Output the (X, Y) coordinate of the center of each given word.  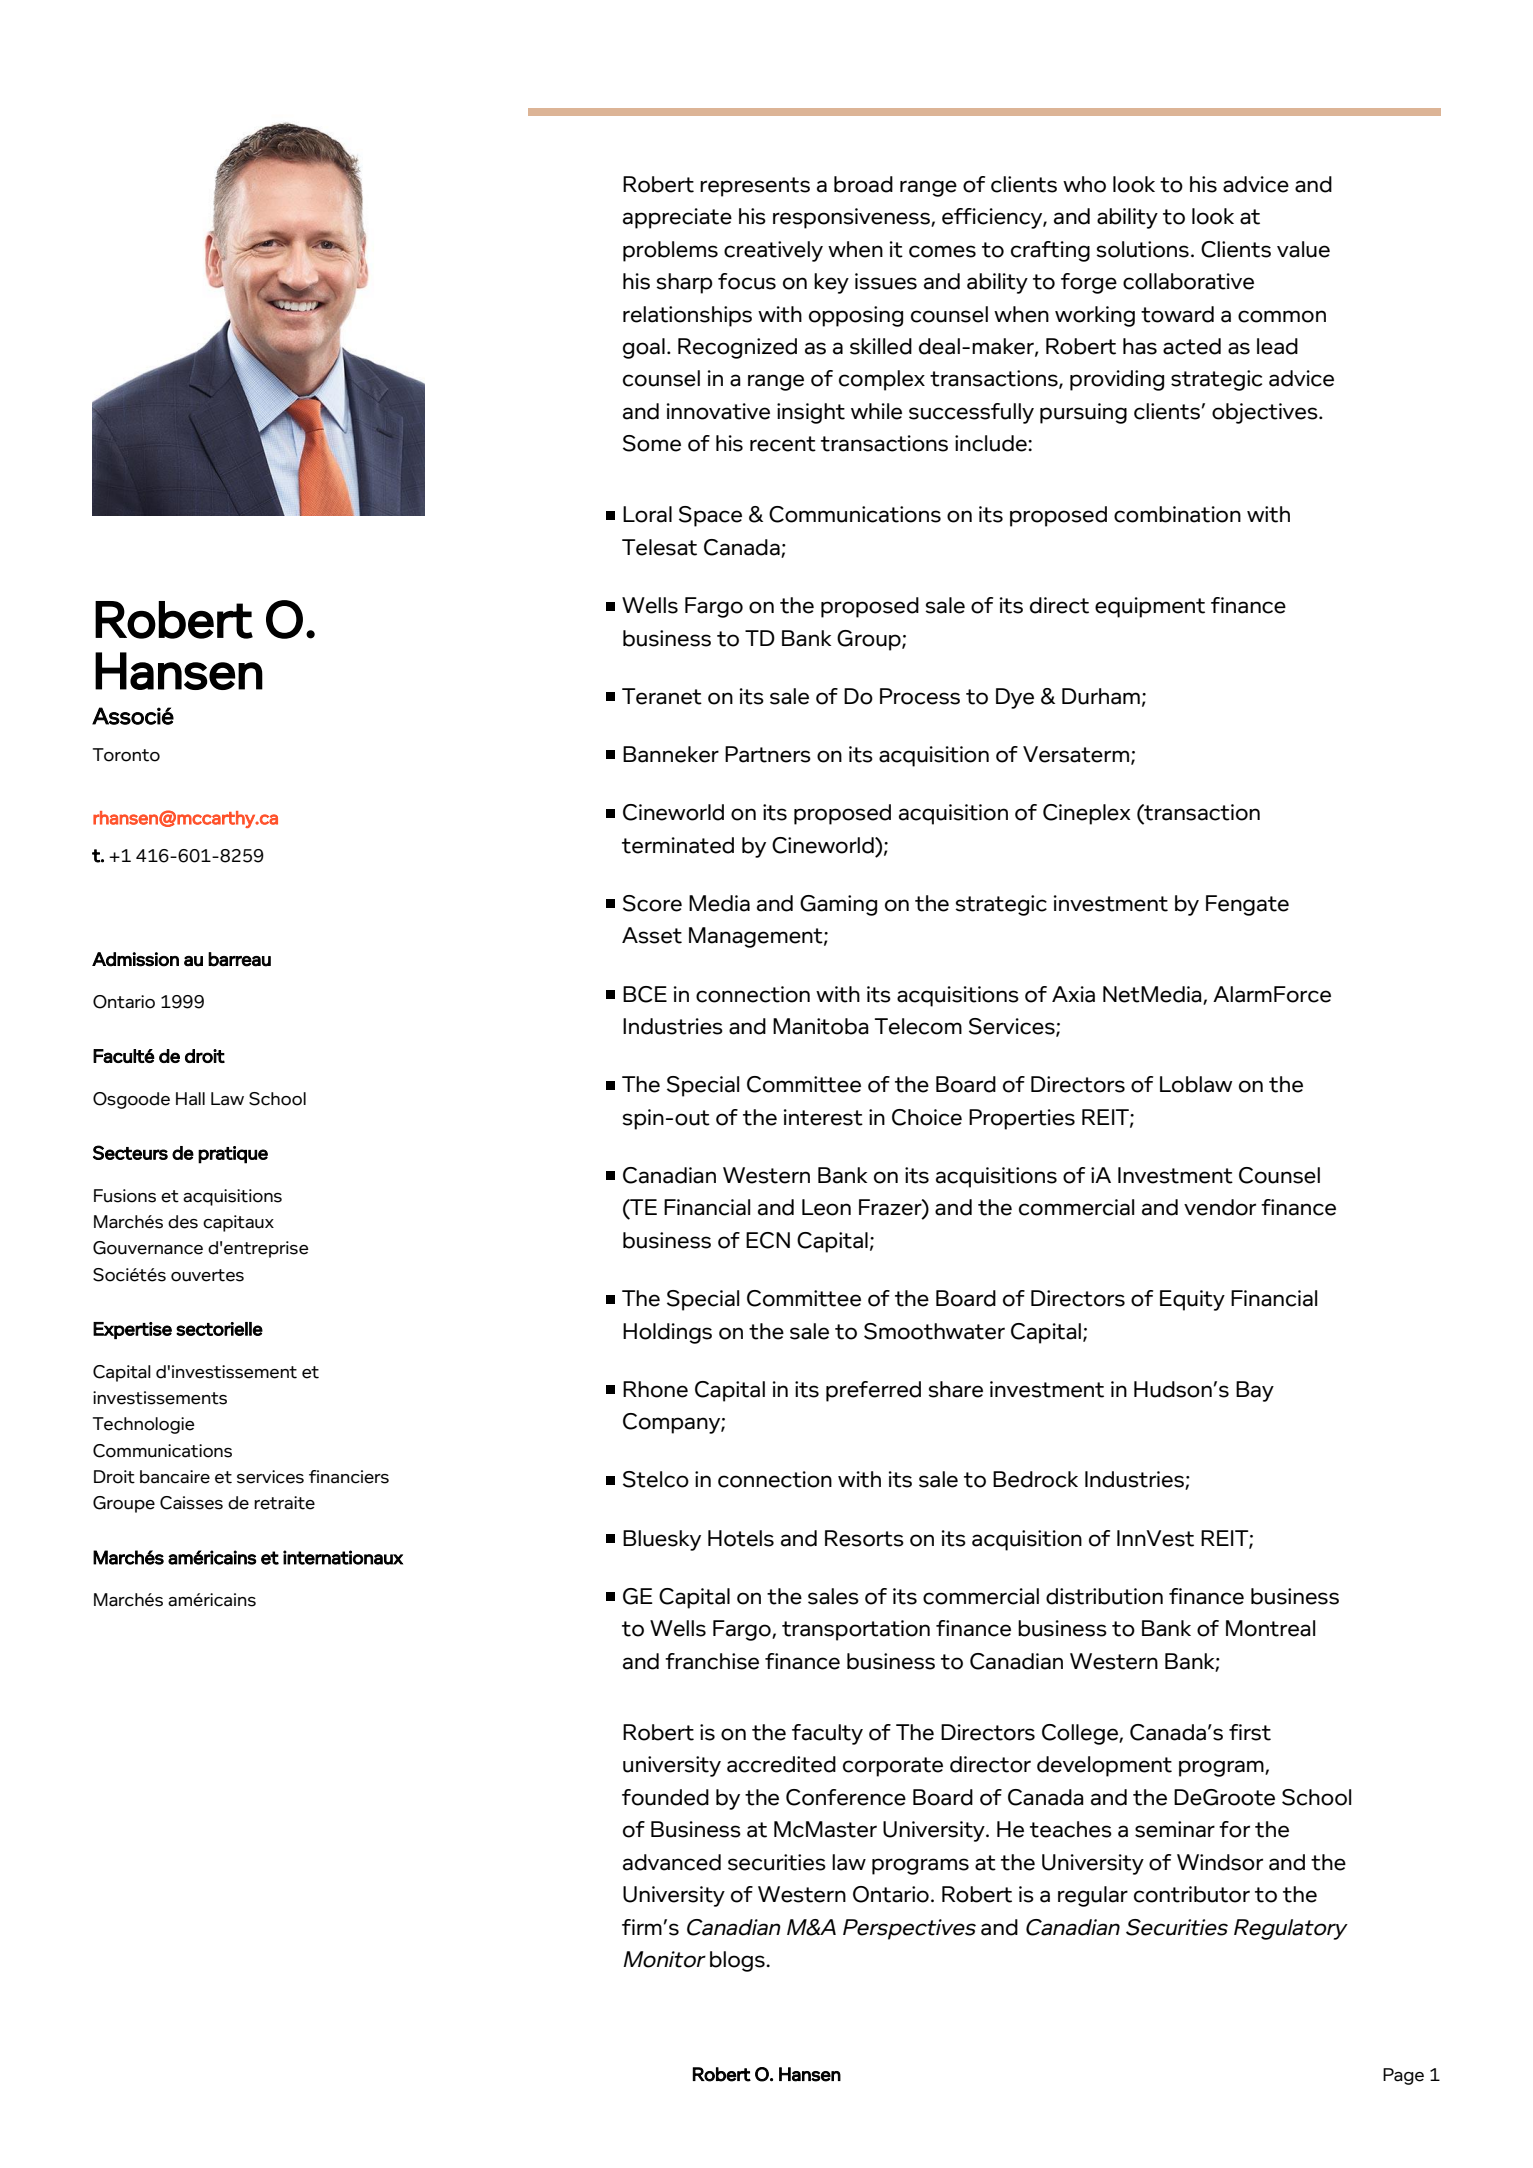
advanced (672, 1862)
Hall (190, 1099)
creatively (773, 251)
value (1303, 249)
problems (670, 251)
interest (823, 1117)
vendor (1220, 1207)
